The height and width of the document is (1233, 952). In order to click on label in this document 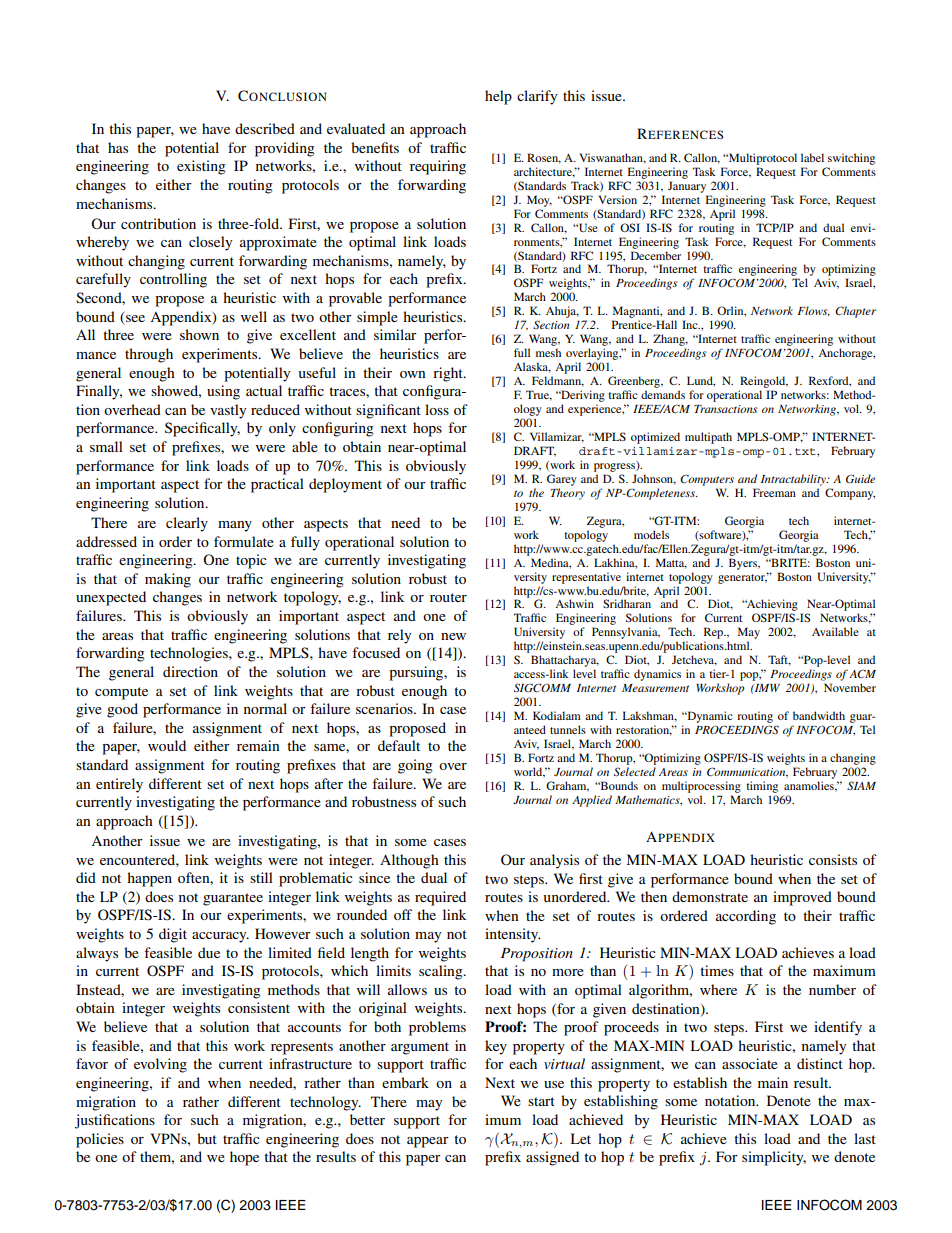, I will do `click(812, 157)`.
